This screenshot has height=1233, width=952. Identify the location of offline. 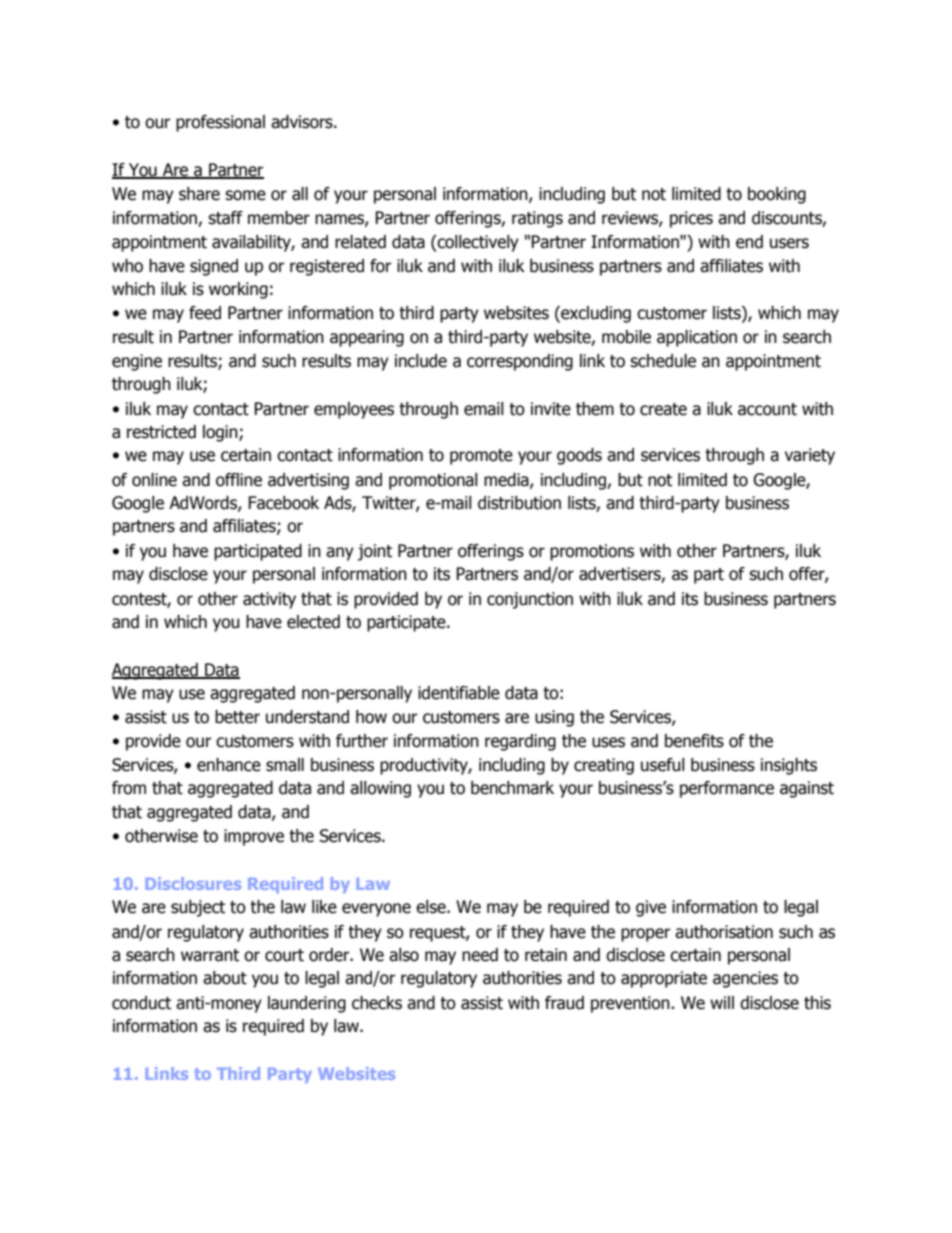
(239, 480).
